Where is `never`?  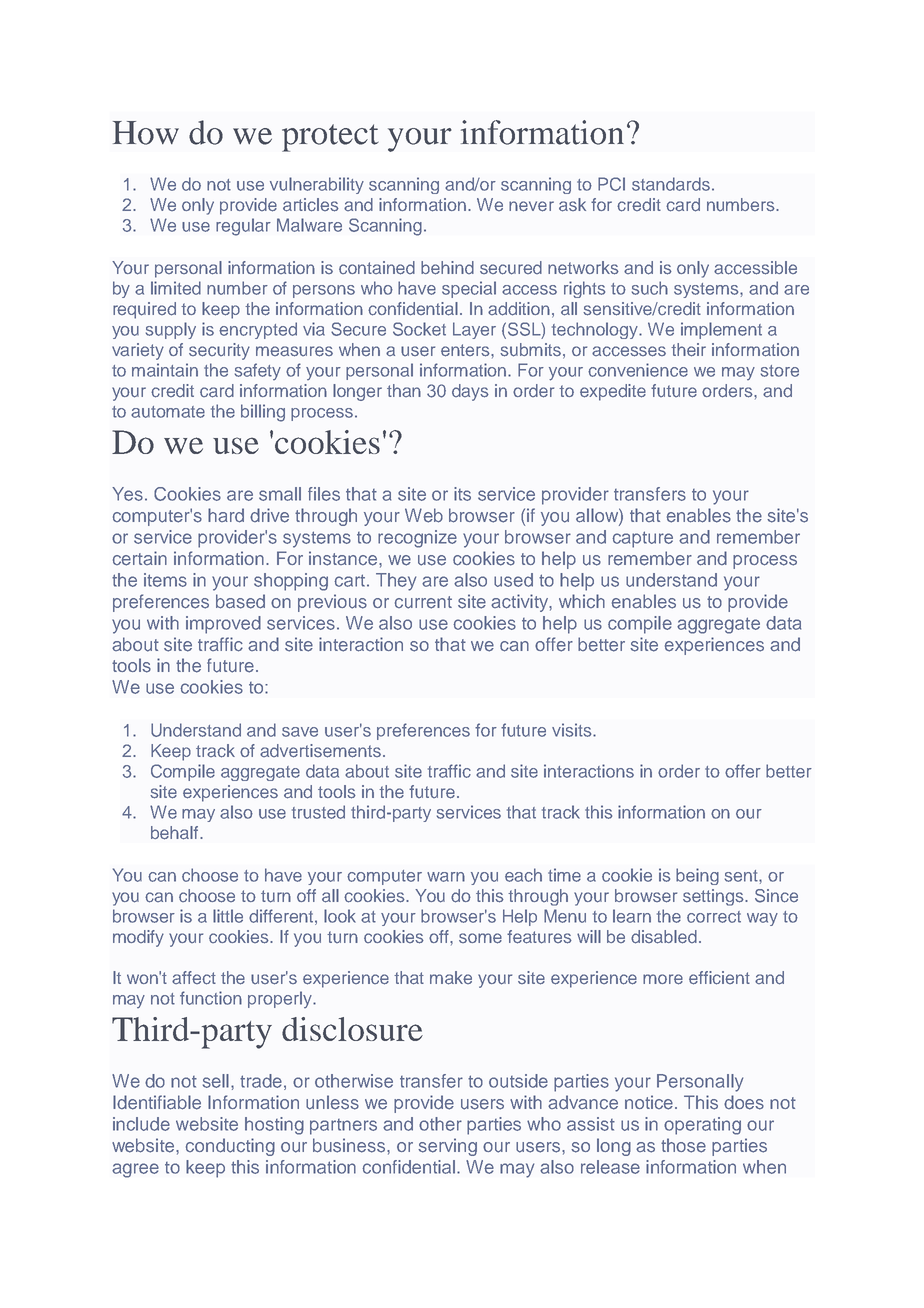 never is located at coordinates (531, 206).
